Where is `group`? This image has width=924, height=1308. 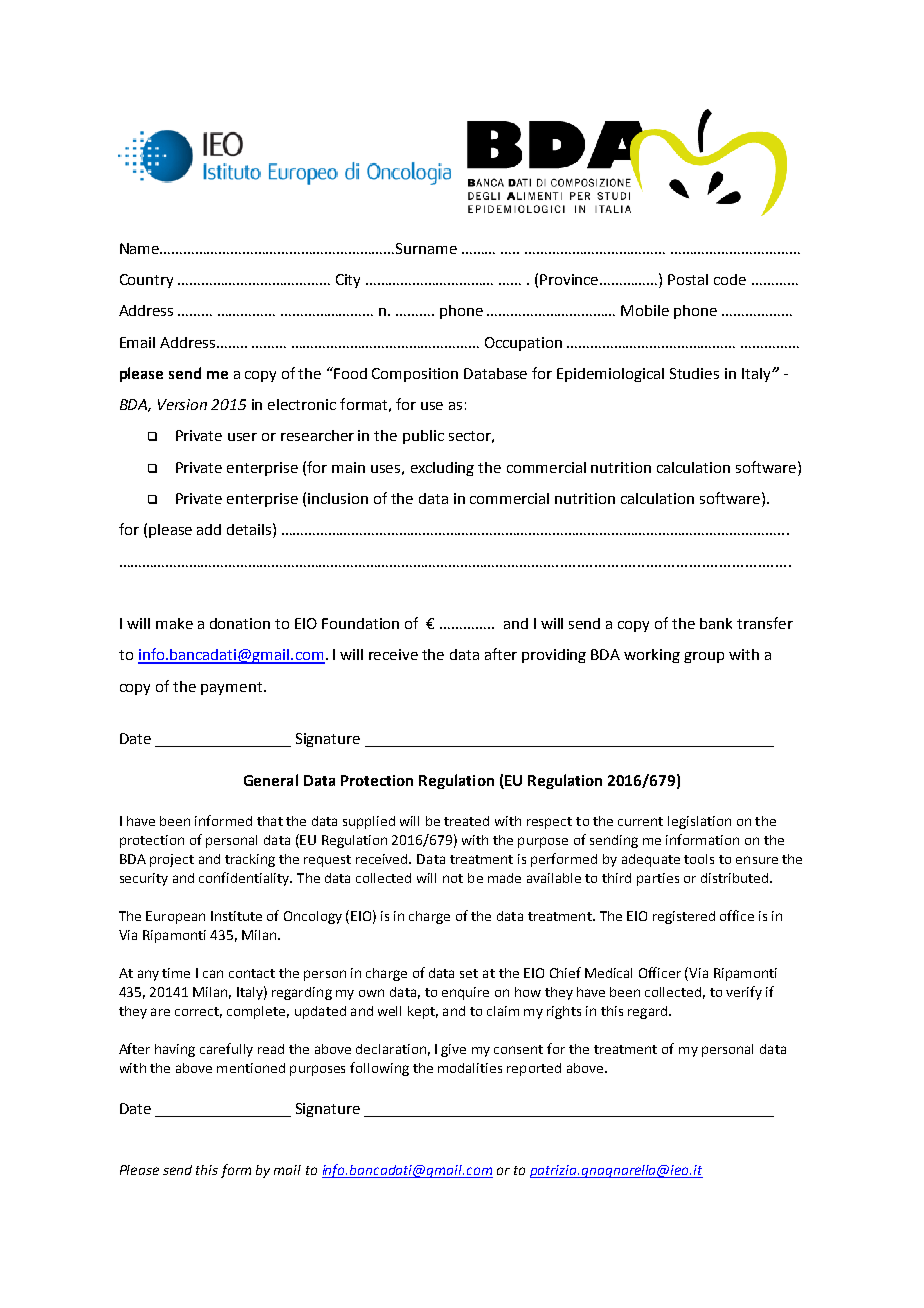 group is located at coordinates (704, 657).
